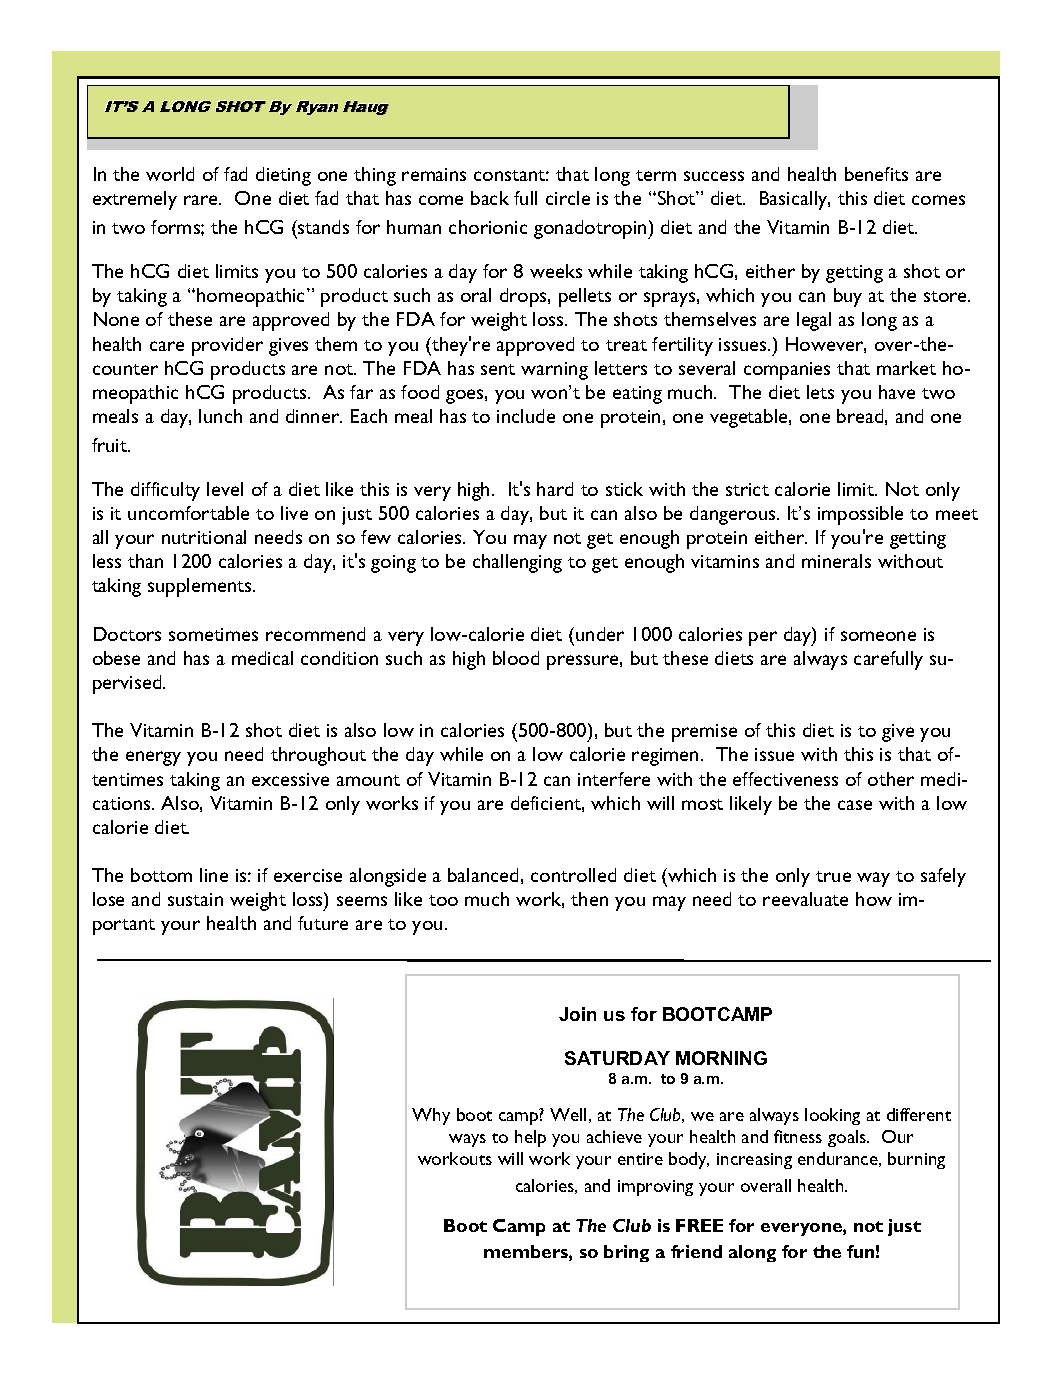  I want to click on rare, so click(202, 200).
